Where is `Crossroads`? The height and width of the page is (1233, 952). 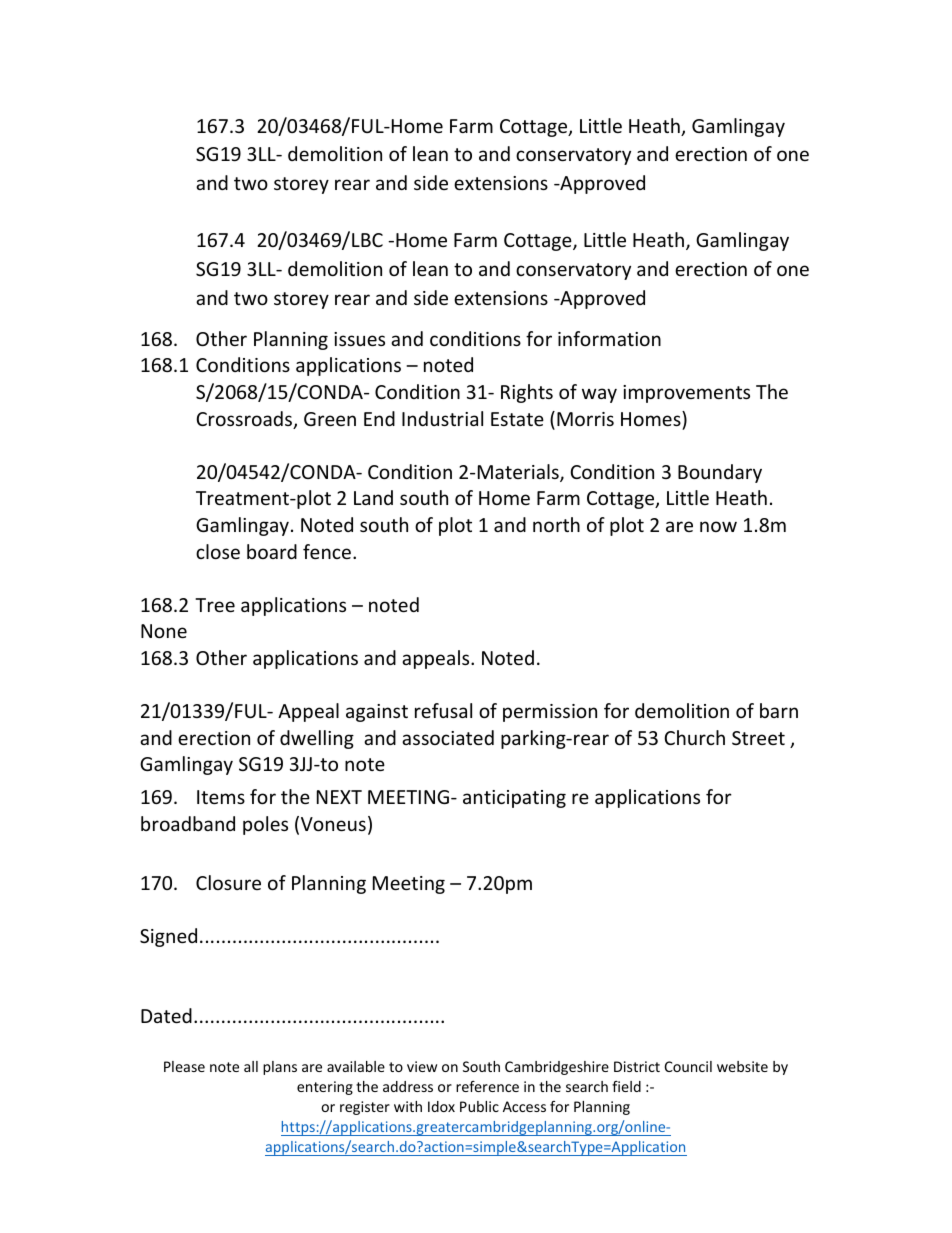 Crossroads is located at coordinates (245, 420).
